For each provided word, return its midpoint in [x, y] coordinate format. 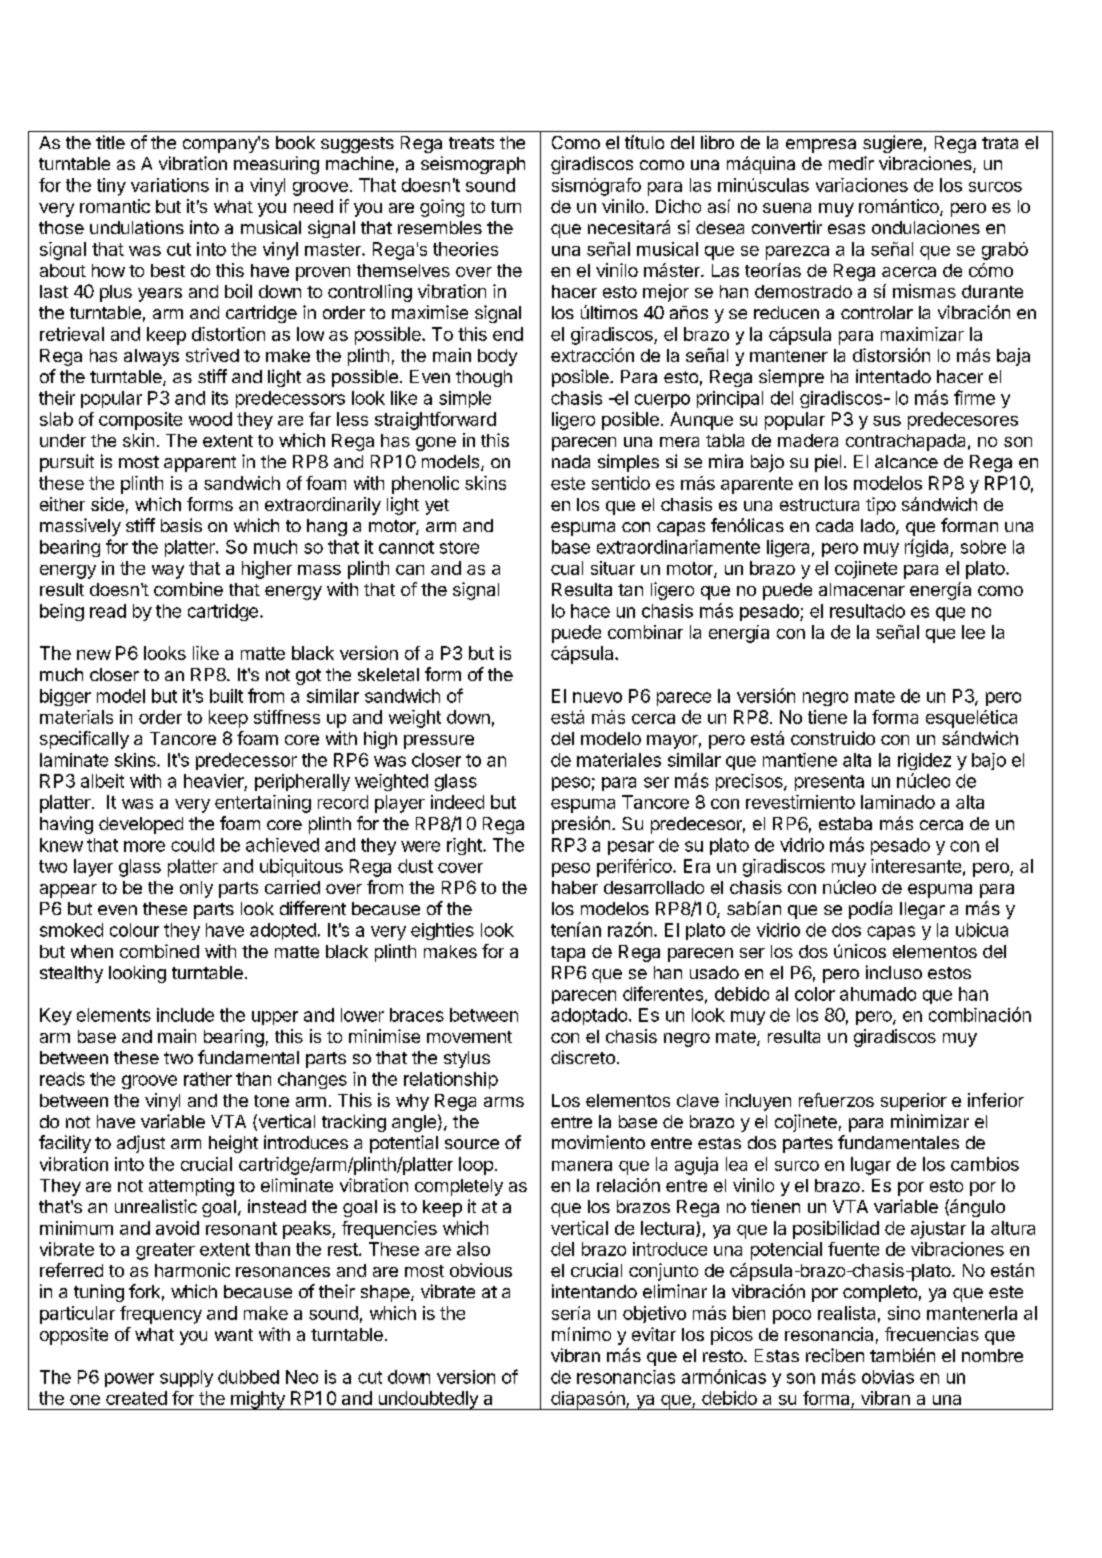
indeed [457, 802]
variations [170, 185]
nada [571, 461]
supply [186, 1378]
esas [846, 229]
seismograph [473, 165]
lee [973, 632]
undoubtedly [428, 1400]
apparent [200, 464]
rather [208, 1079]
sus [887, 421]
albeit [102, 781]
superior [914, 1102]
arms [504, 1102]
